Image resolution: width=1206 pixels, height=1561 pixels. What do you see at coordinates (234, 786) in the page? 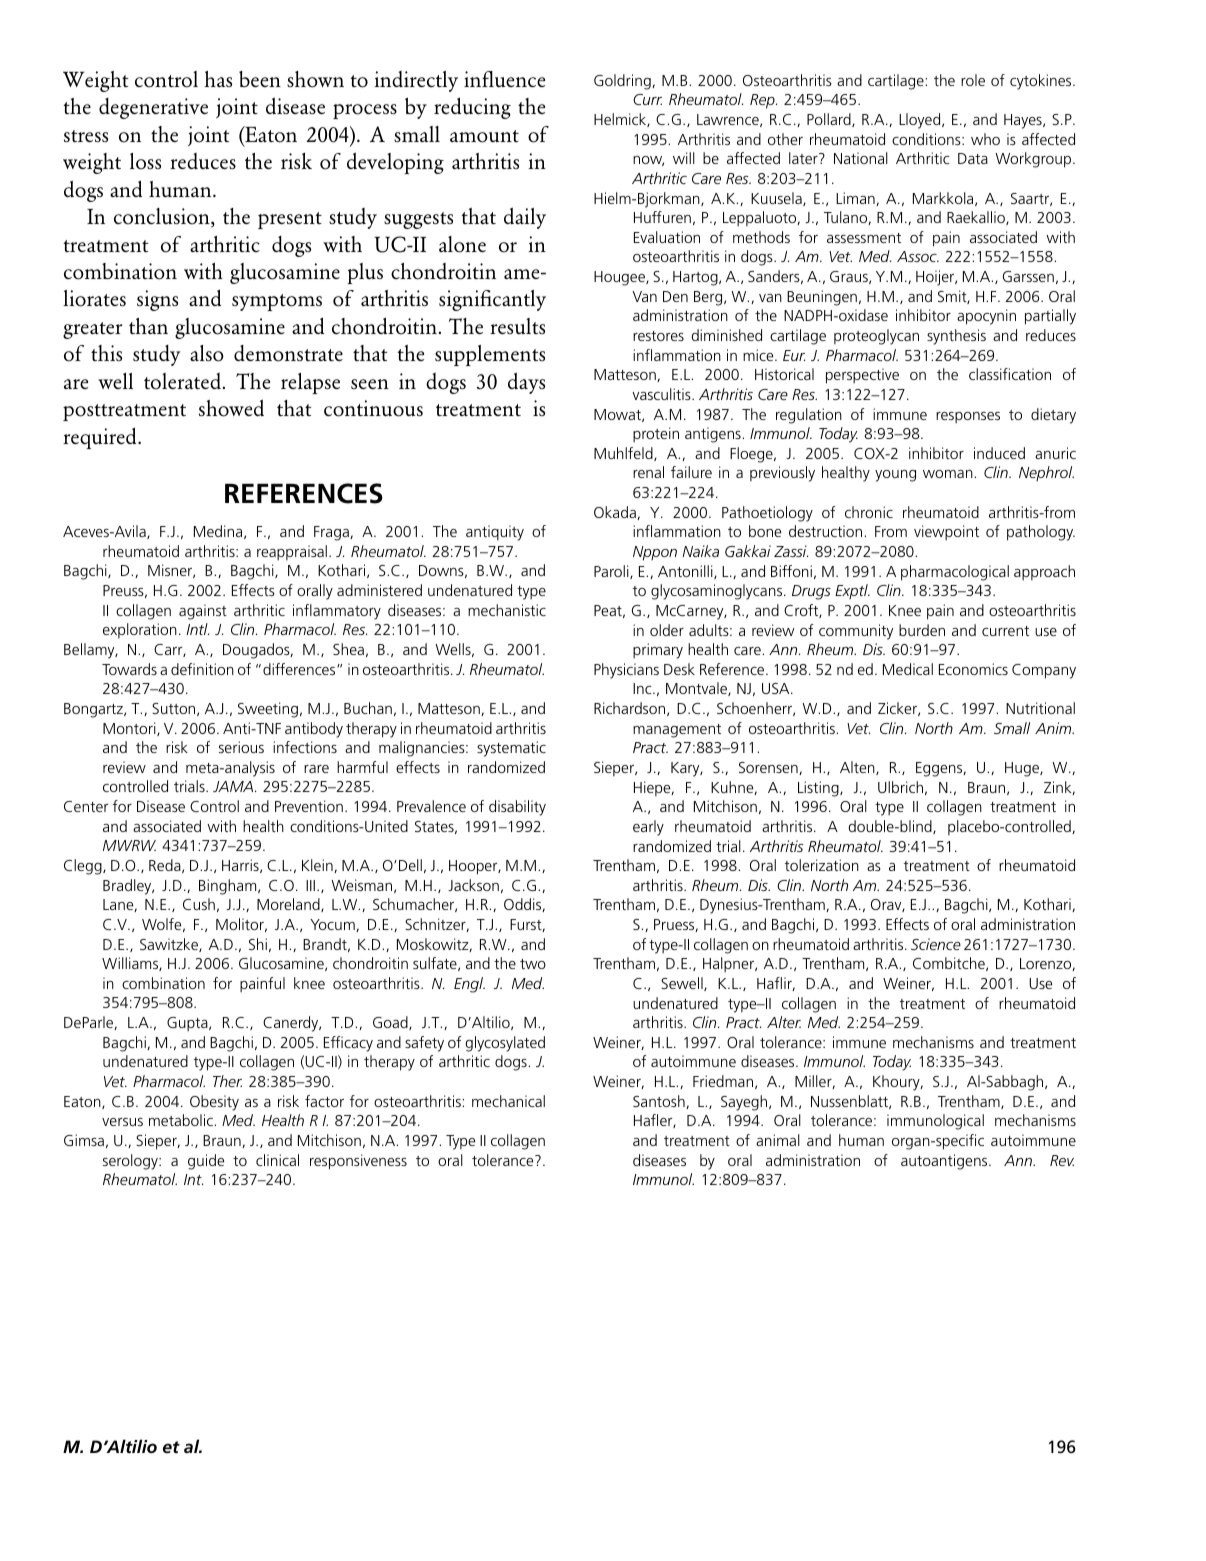
I see `JAMA` at bounding box center [234, 786].
